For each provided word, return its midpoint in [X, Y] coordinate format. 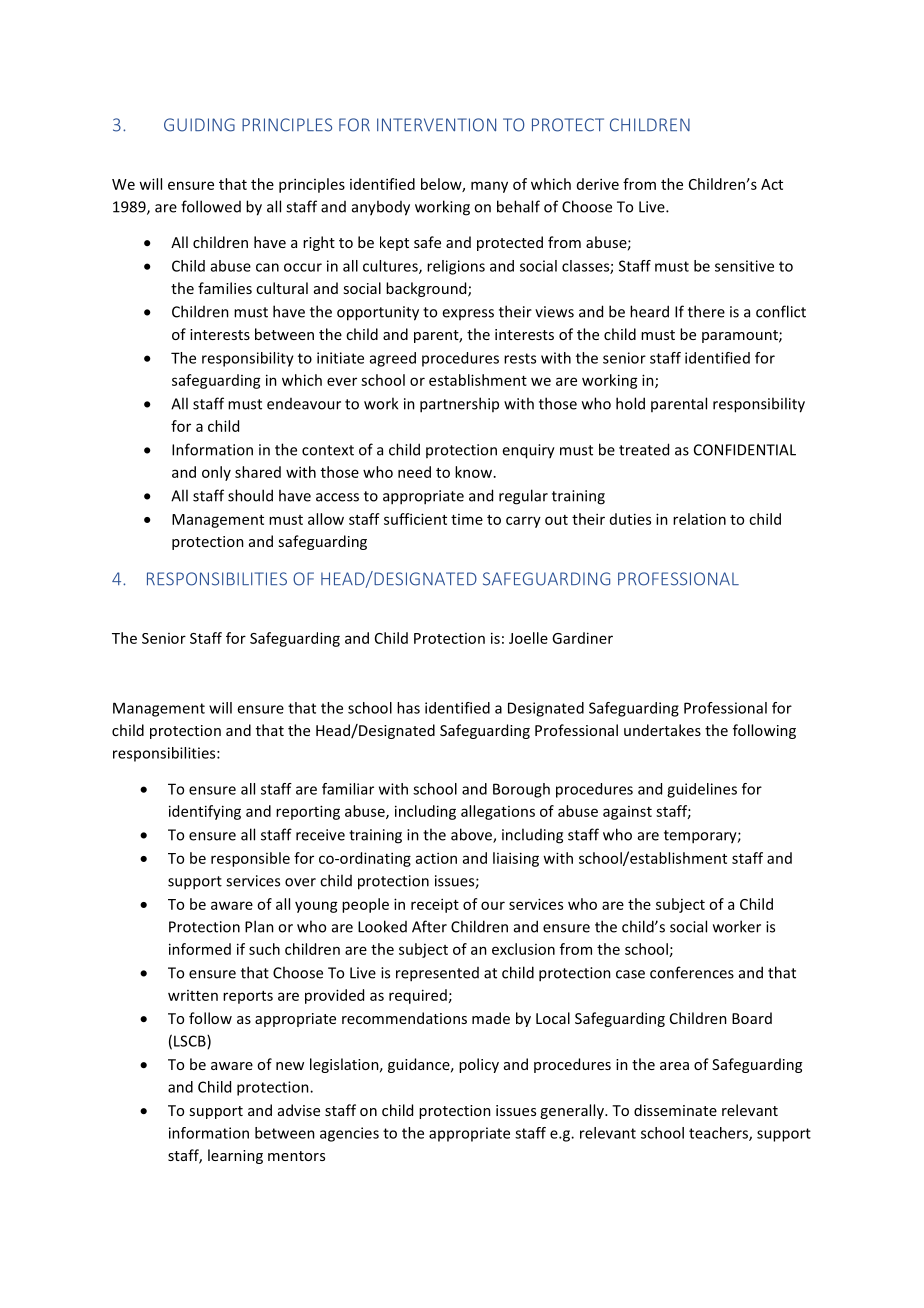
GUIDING [199, 125]
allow [326, 519]
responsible [250, 859]
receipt [435, 905]
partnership [459, 405]
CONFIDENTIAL [745, 450]
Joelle [528, 638]
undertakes [662, 730]
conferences [692, 972]
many [489, 187]
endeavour [304, 404]
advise [299, 1110]
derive [598, 184]
